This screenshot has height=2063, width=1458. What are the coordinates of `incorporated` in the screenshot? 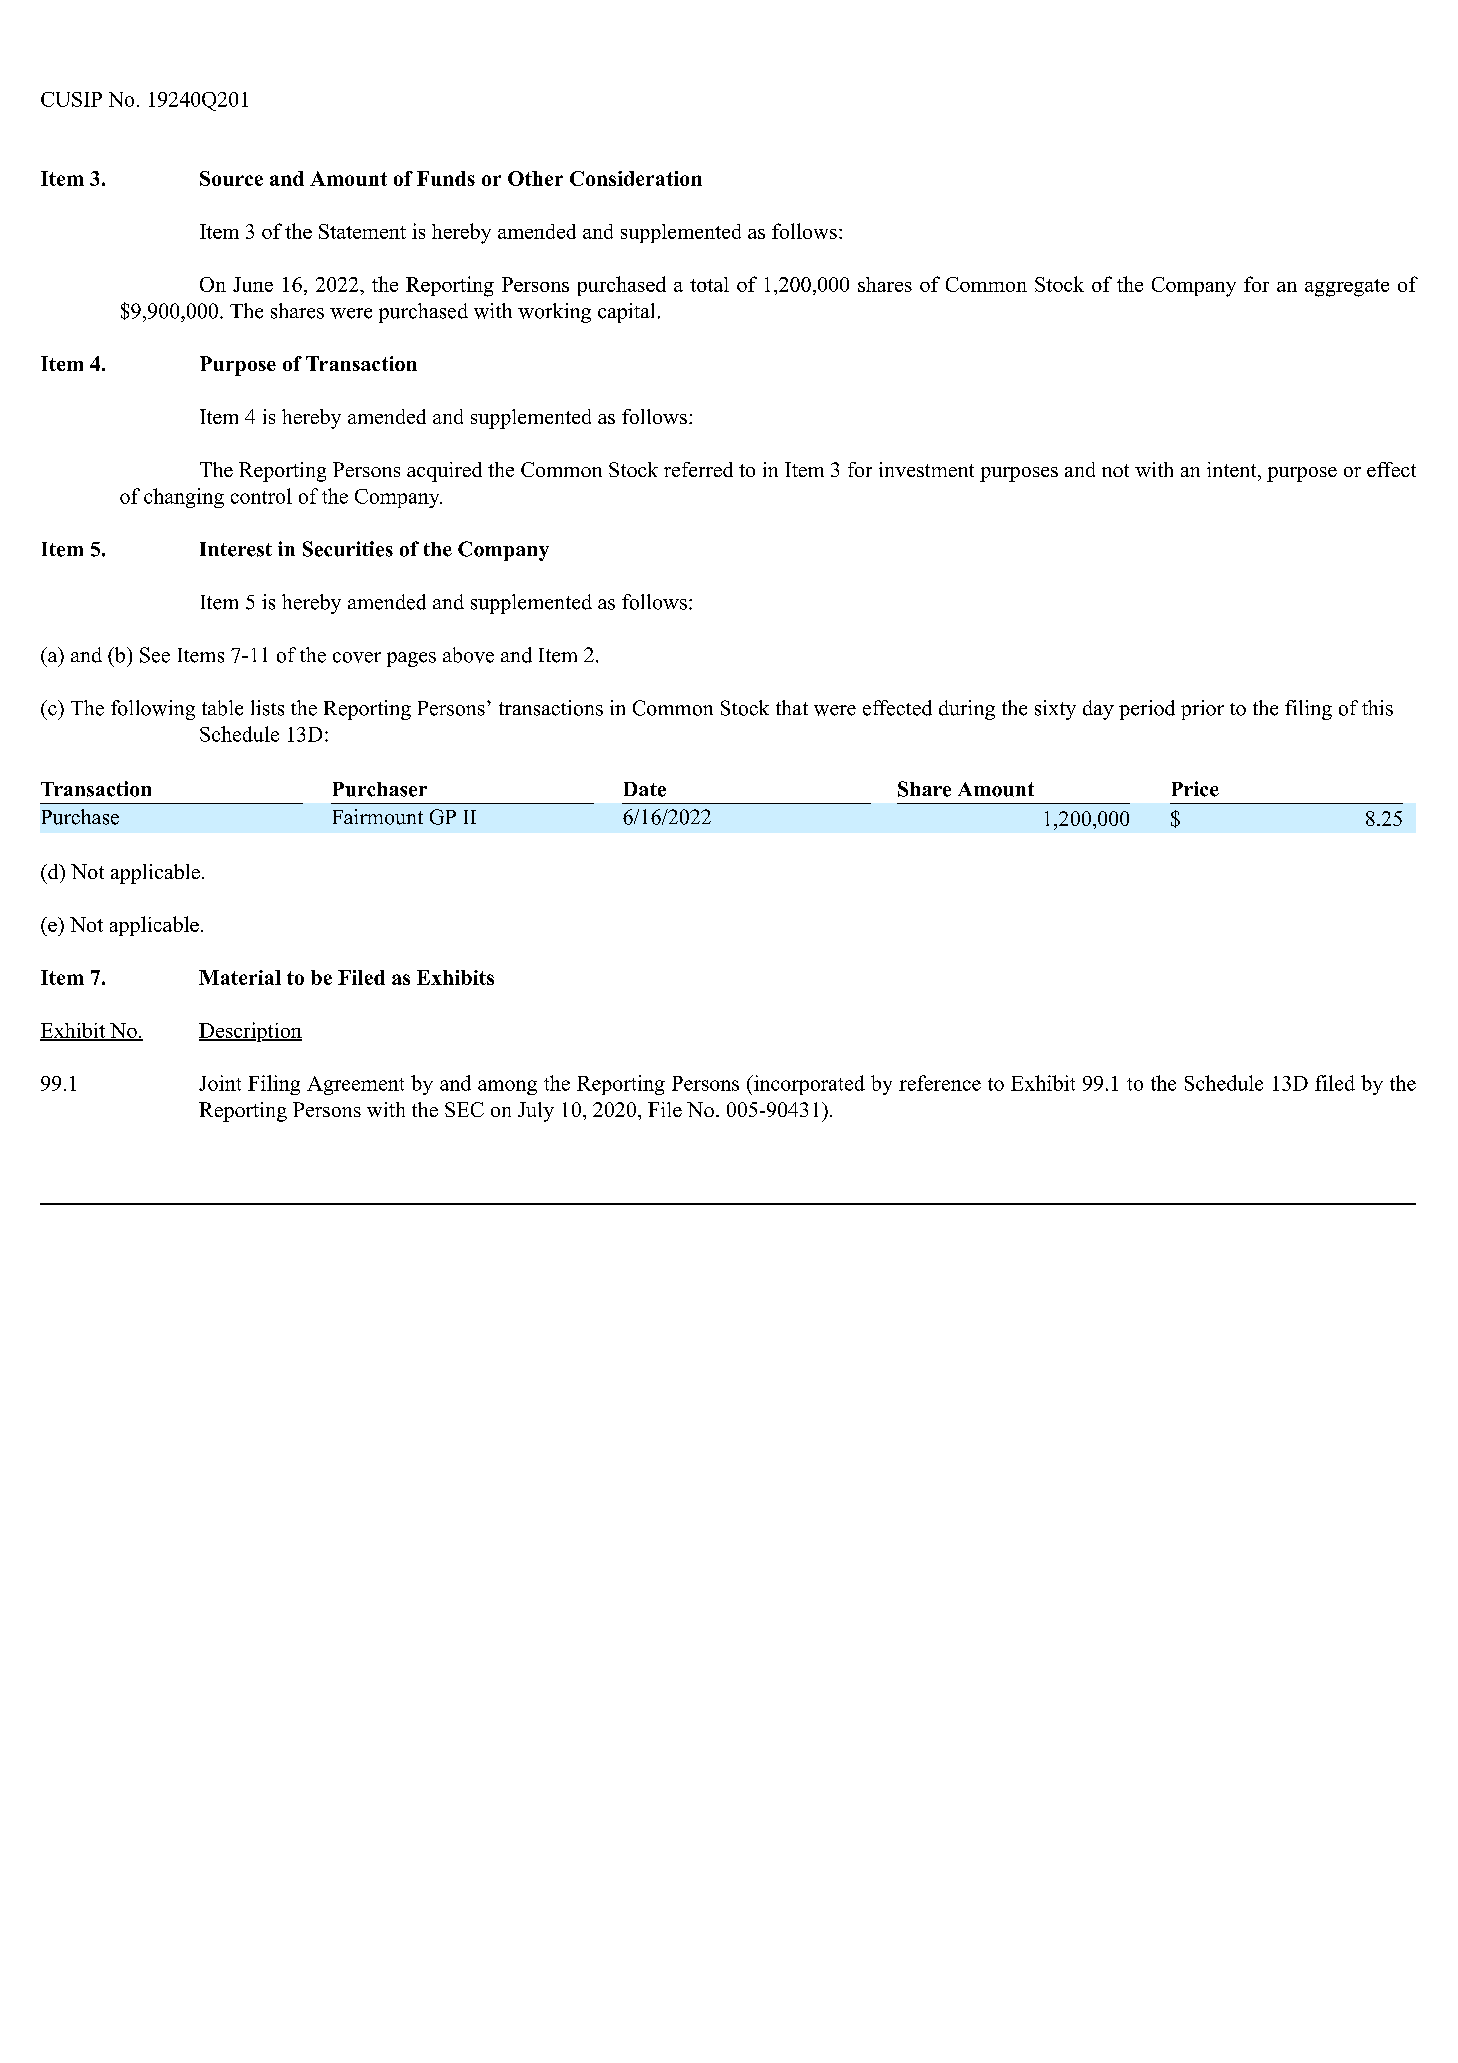 It's located at (808, 1085).
